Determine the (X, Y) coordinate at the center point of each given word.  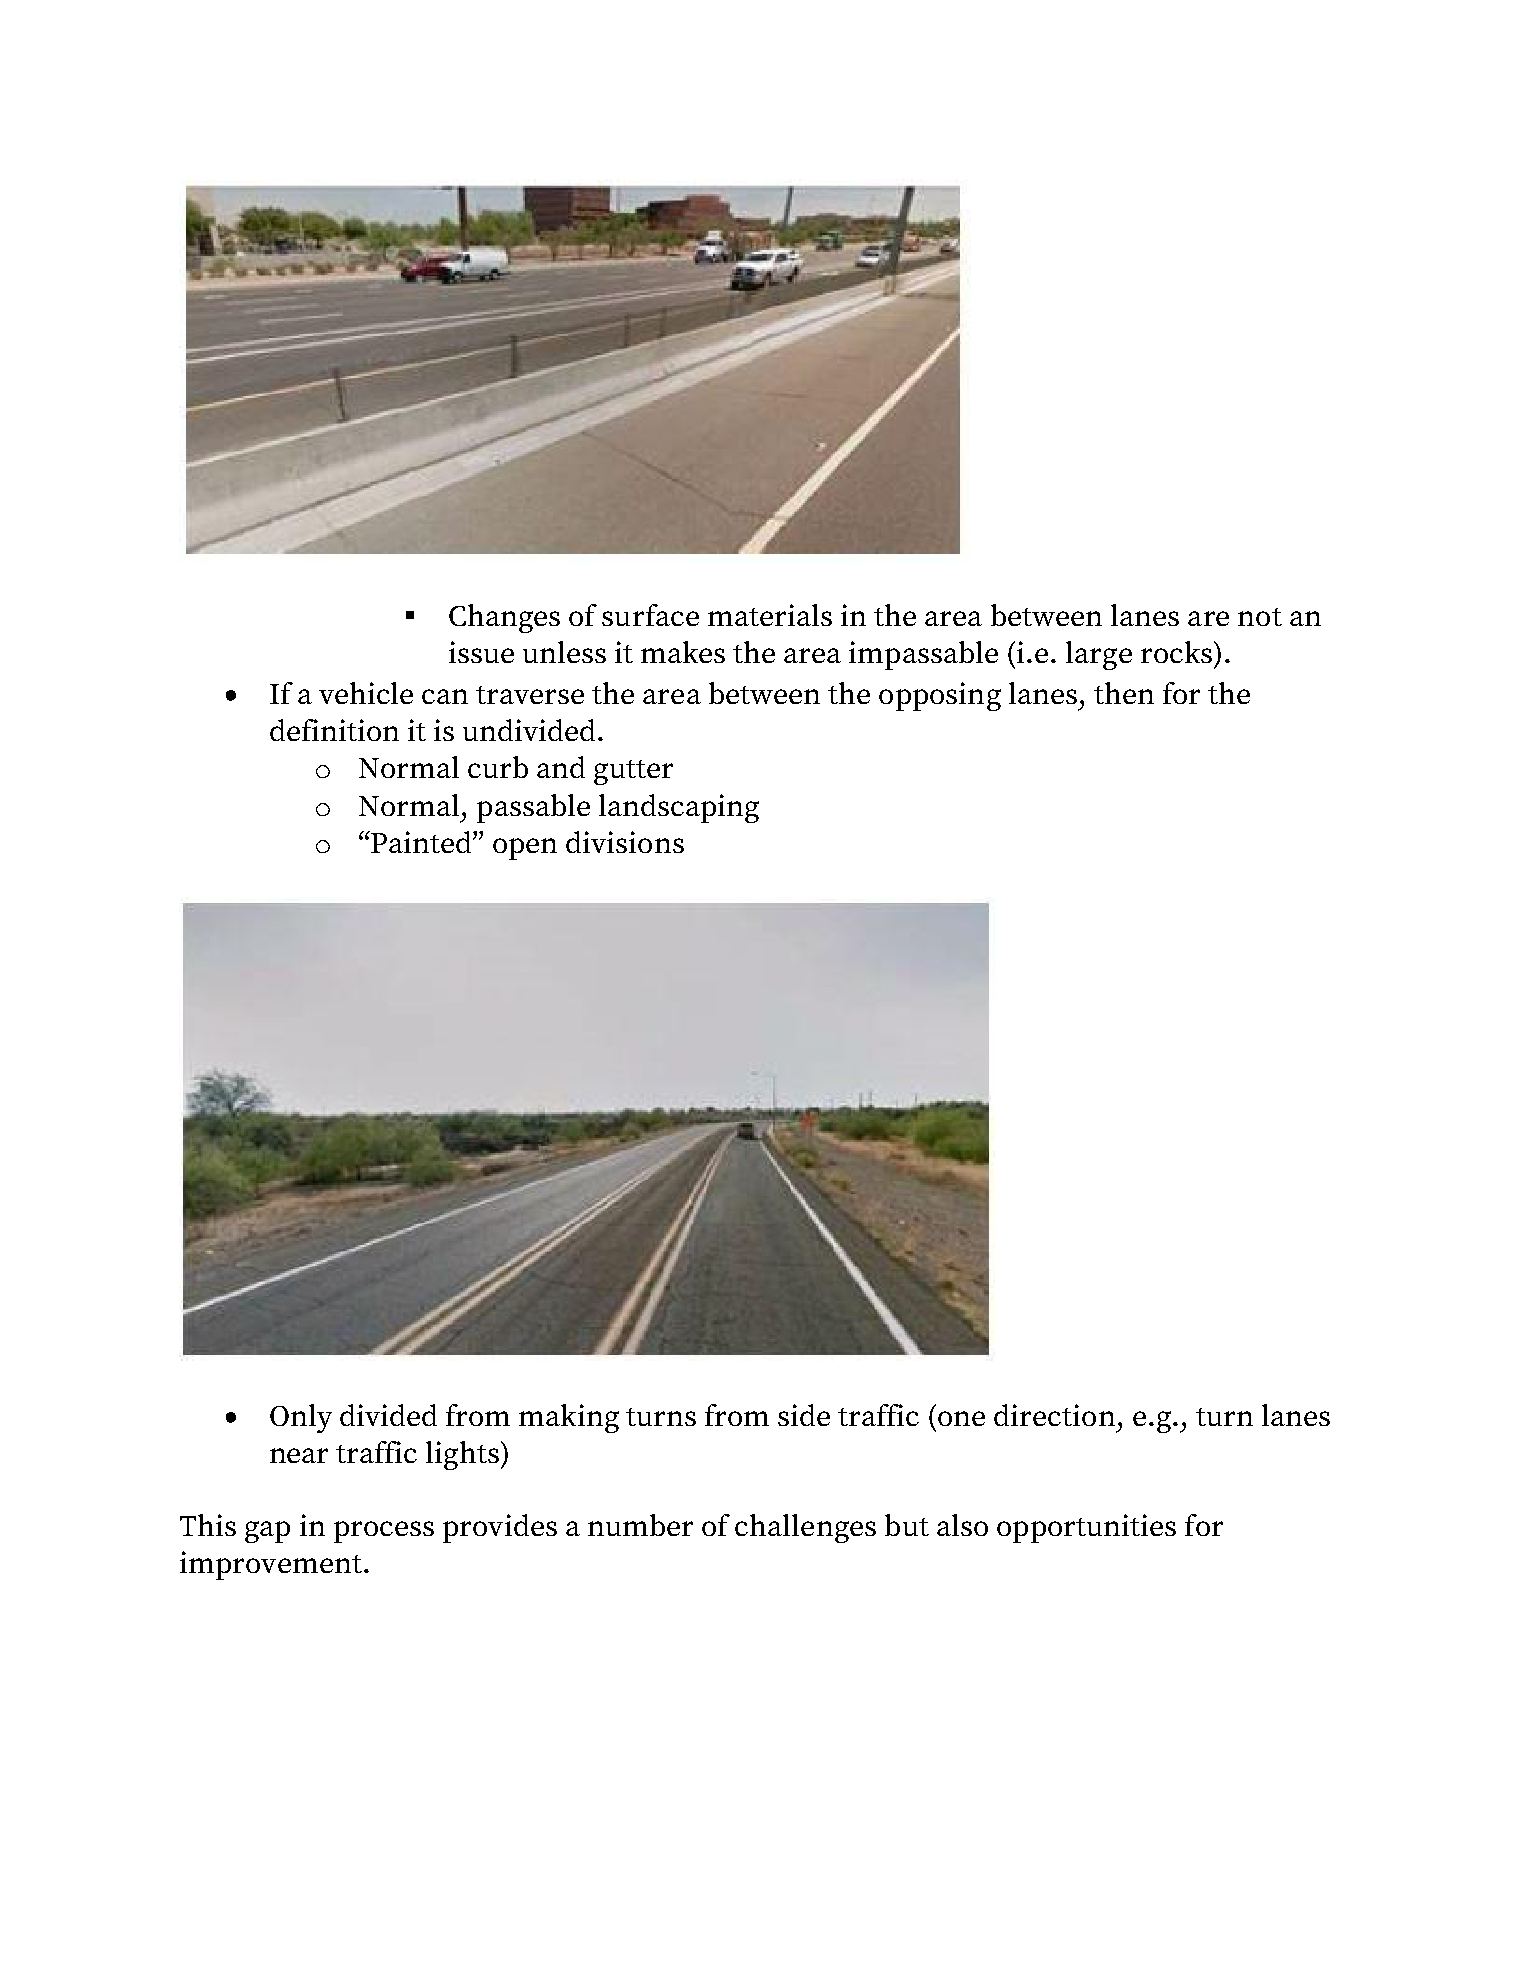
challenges (805, 1528)
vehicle (366, 693)
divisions (625, 842)
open (525, 849)
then (1124, 693)
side (804, 1415)
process (384, 1532)
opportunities (1086, 1528)
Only (301, 1418)
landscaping (679, 808)
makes (683, 652)
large (1099, 655)
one (961, 1418)
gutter (633, 772)
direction (1054, 1415)
